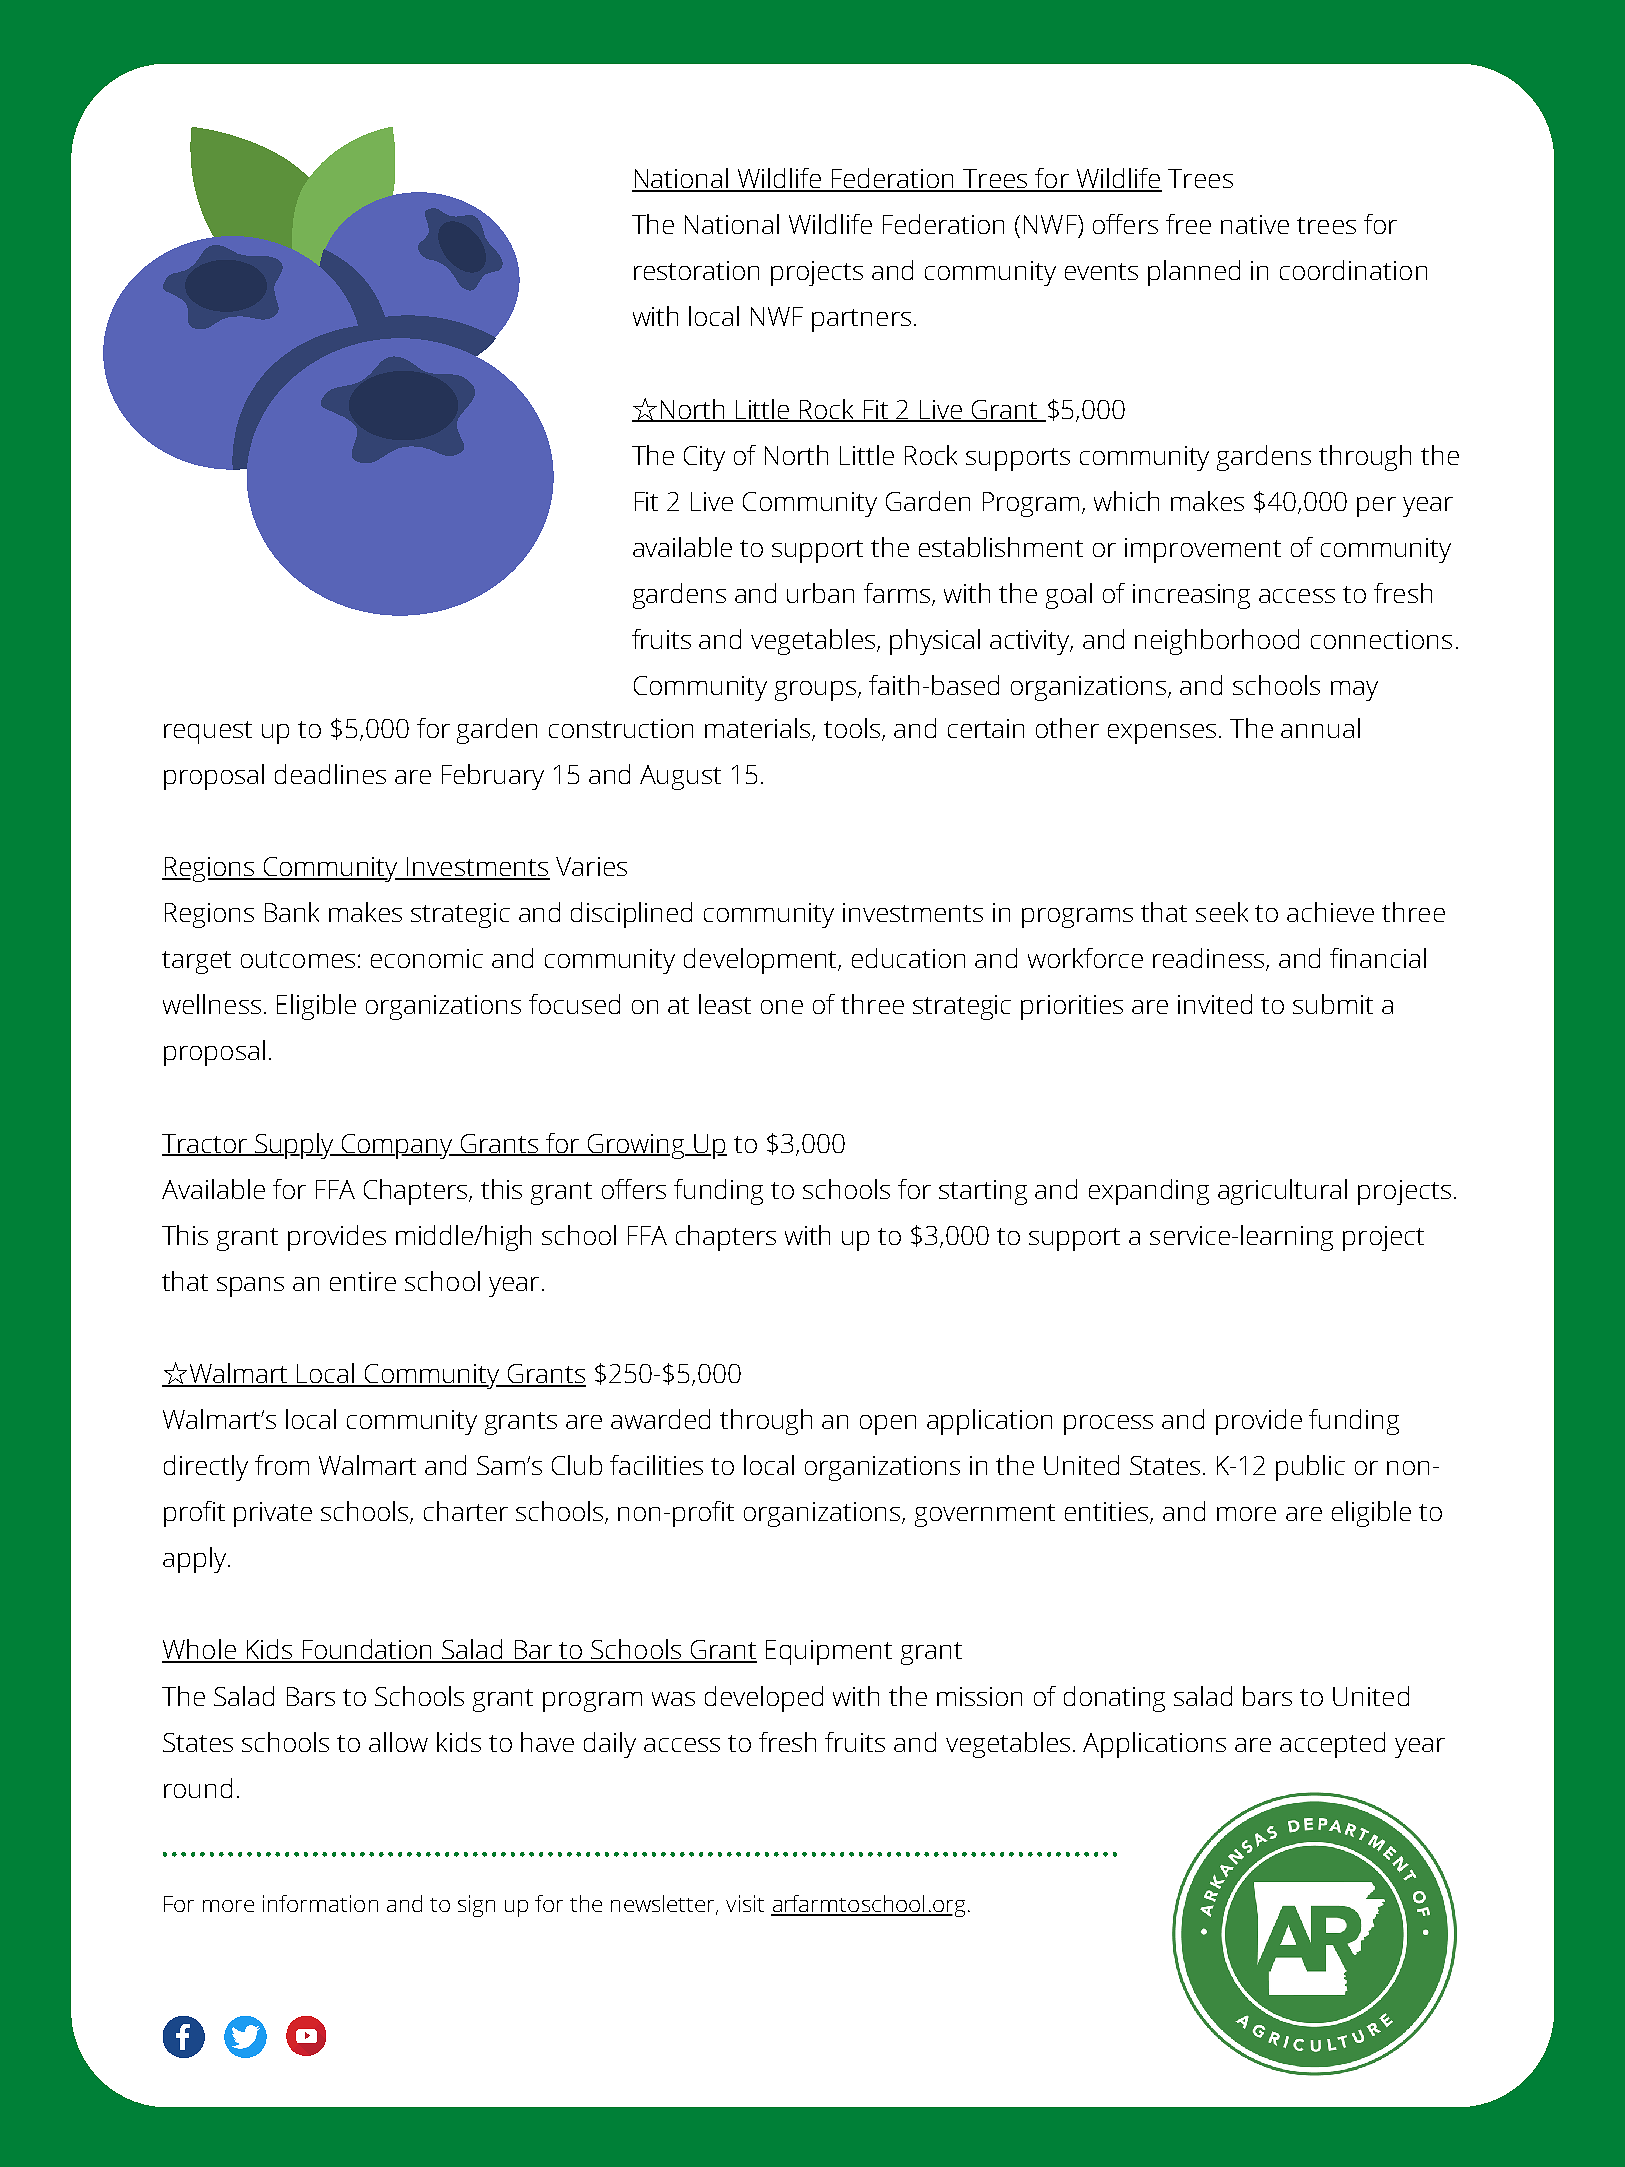 Image resolution: width=1625 pixels, height=2167 pixels. What do you see at coordinates (888, 1425) in the image?
I see `open` at bounding box center [888, 1425].
